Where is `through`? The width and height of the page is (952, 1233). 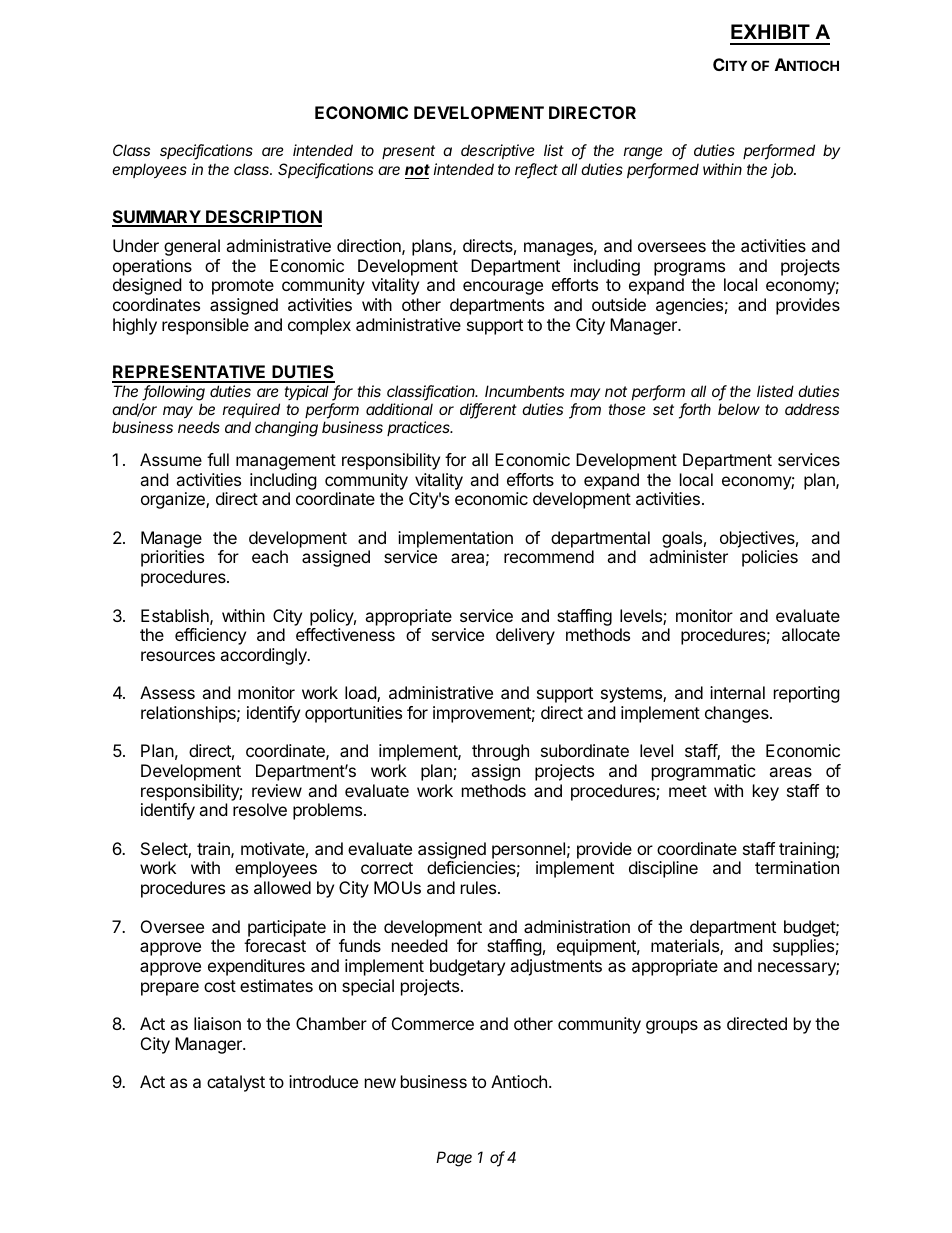
through is located at coordinates (500, 752).
